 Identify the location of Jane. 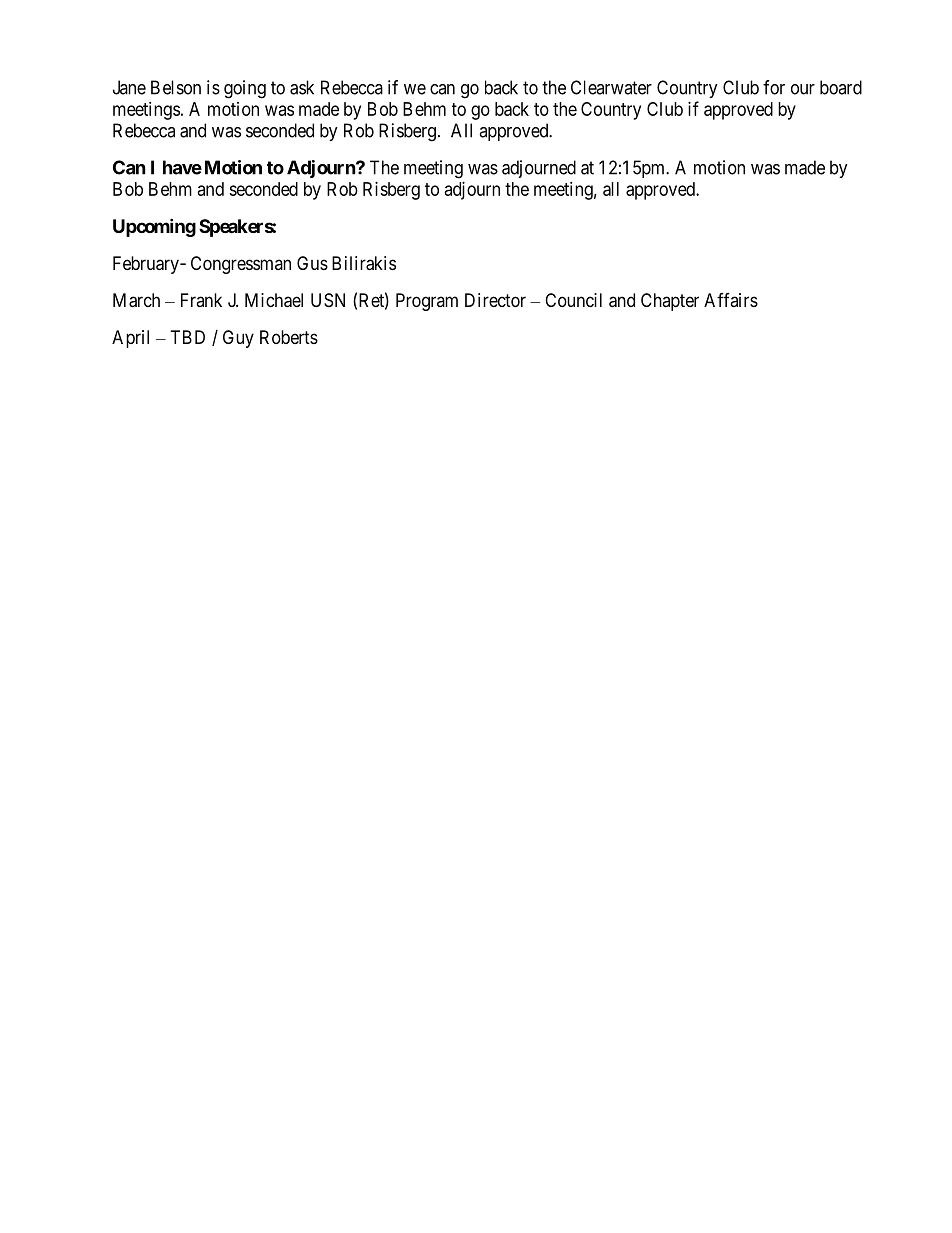
(129, 87).
